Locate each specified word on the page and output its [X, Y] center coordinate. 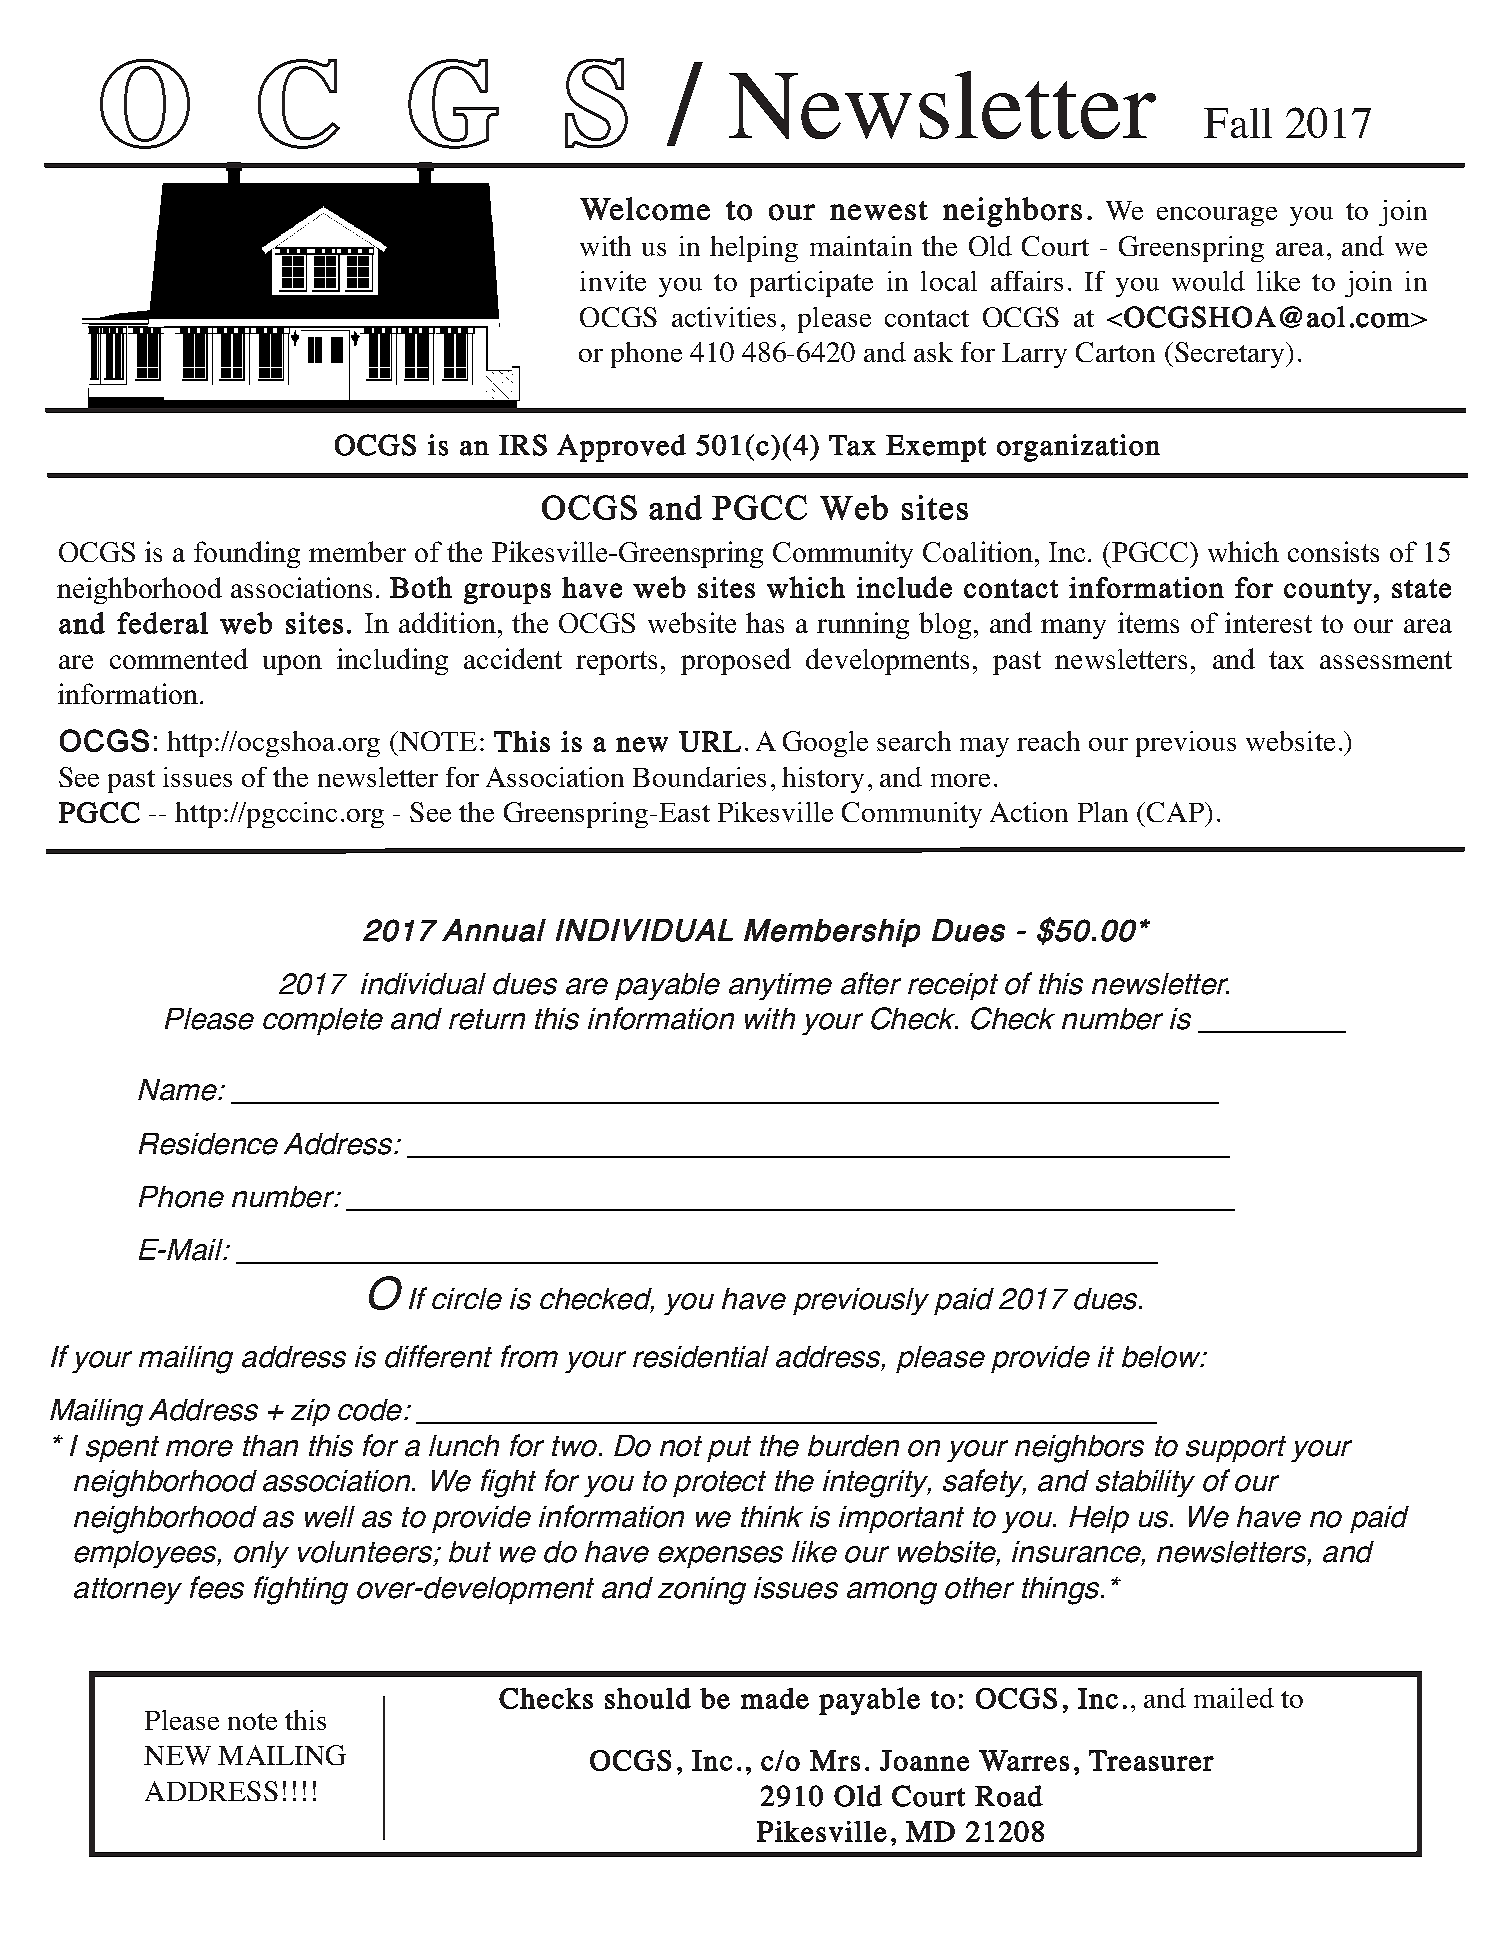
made [775, 1698]
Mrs [835, 1760]
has [765, 622]
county [1328, 591]
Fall [1238, 123]
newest [879, 210]
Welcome [645, 209]
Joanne [924, 1760]
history [823, 780]
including [392, 661]
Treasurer [1151, 1760]
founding [247, 554]
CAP [1176, 812]
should [648, 1698]
